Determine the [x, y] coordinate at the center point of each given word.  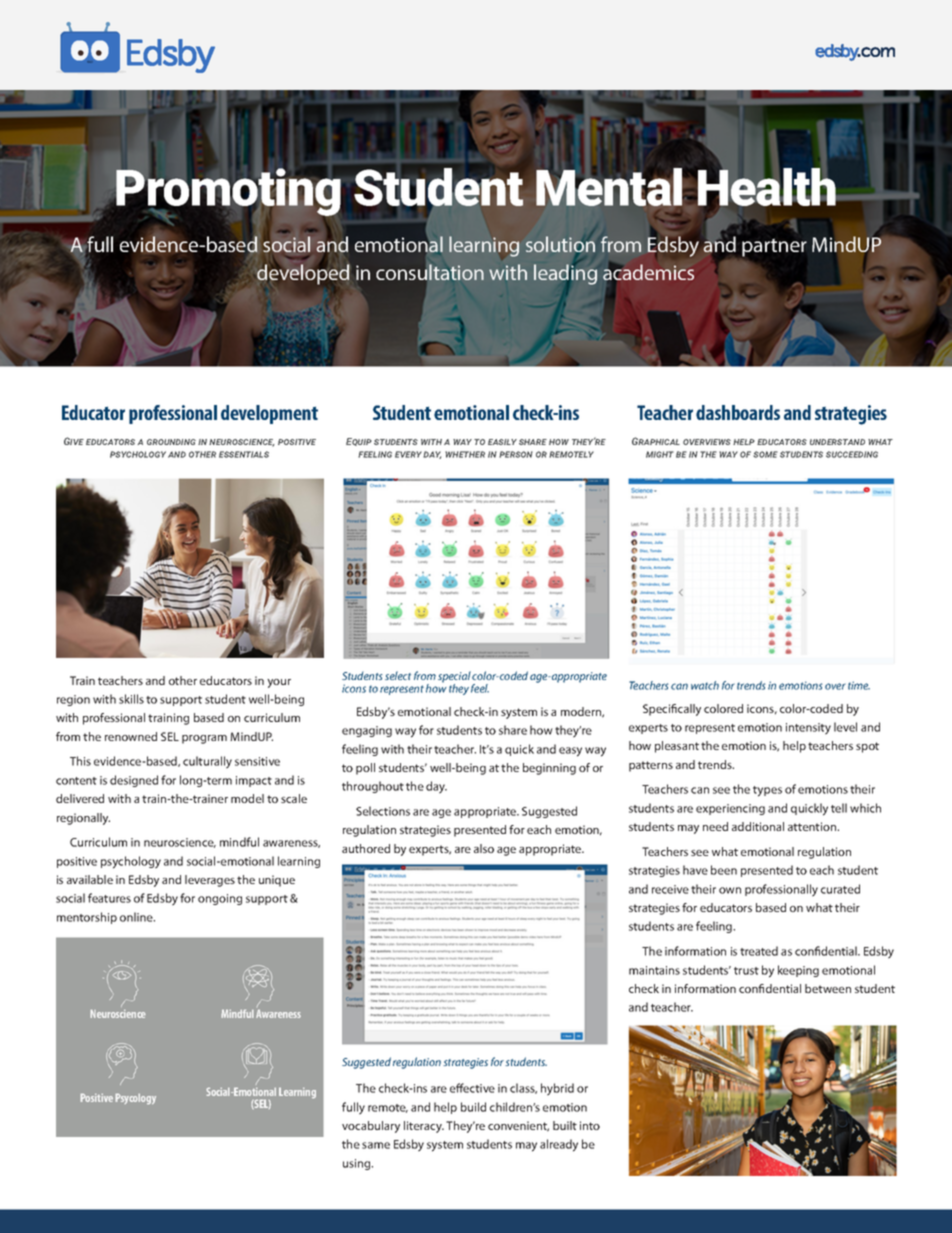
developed [303, 274]
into [590, 1125]
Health [768, 187]
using [358, 1164]
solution [560, 245]
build [473, 1107]
